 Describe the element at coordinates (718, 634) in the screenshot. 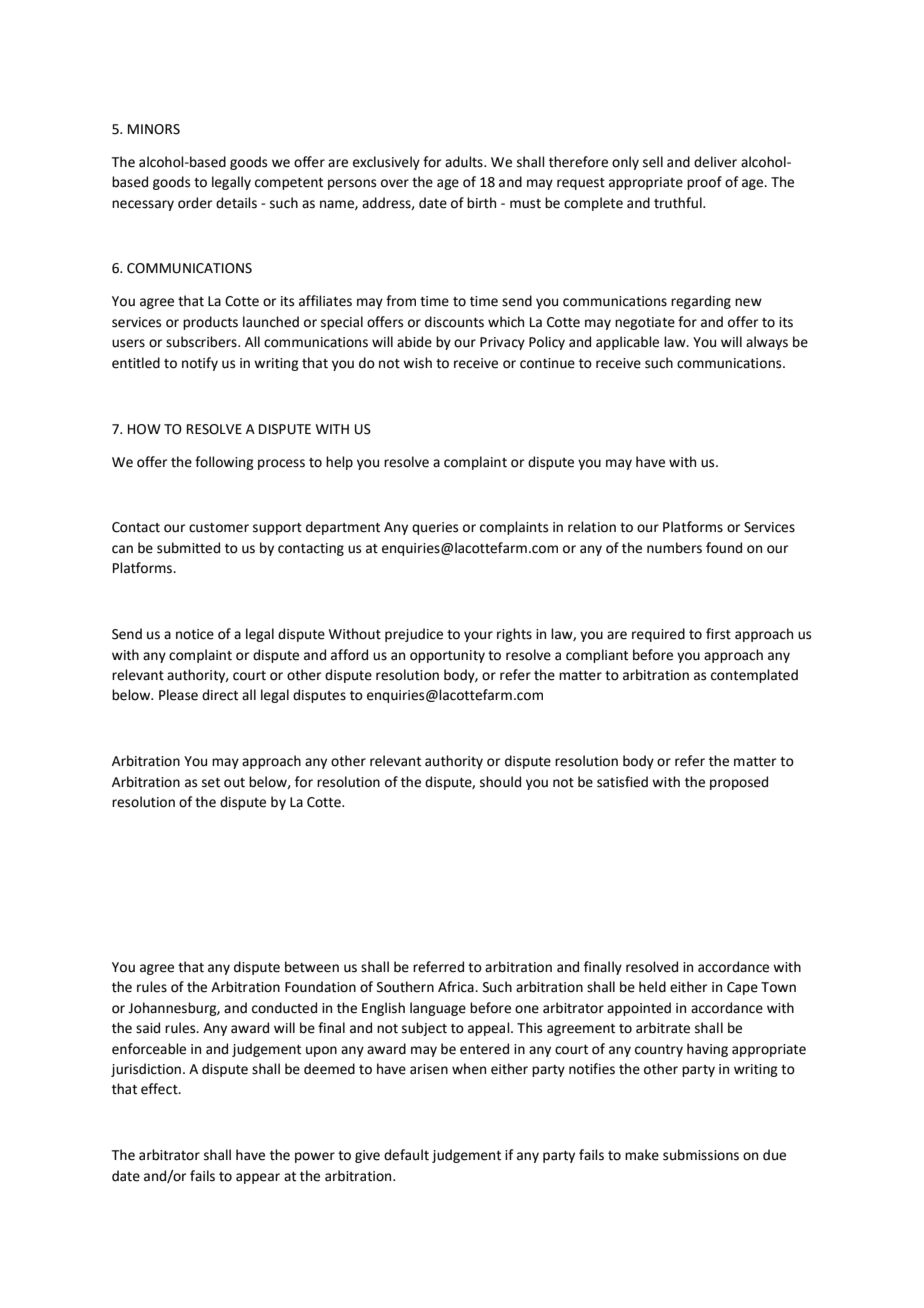

I see `first` at that location.
